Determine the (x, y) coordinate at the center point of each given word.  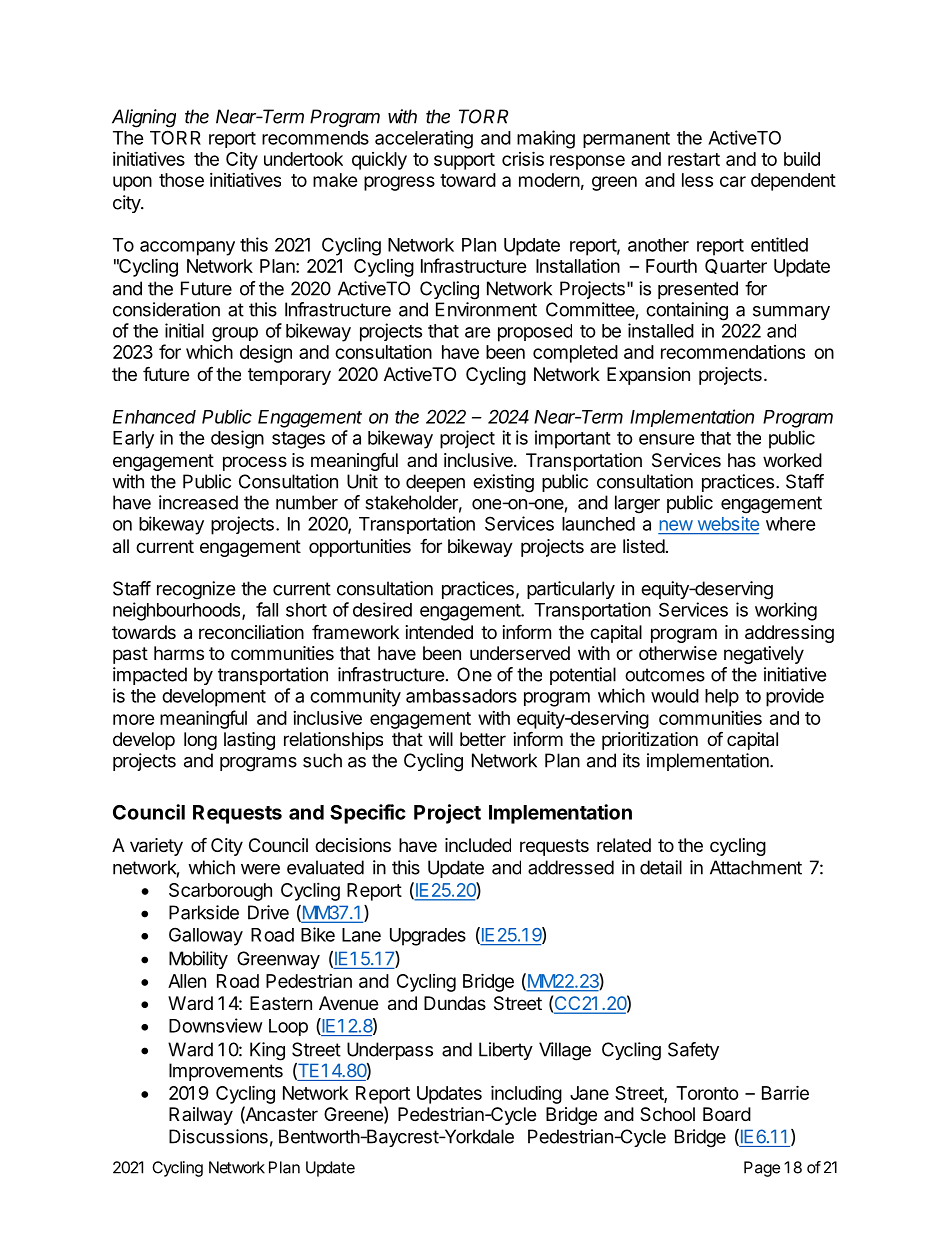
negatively (764, 655)
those (181, 180)
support (464, 161)
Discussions (218, 1136)
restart (694, 159)
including (526, 1094)
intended (439, 632)
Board (727, 1114)
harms (179, 653)
